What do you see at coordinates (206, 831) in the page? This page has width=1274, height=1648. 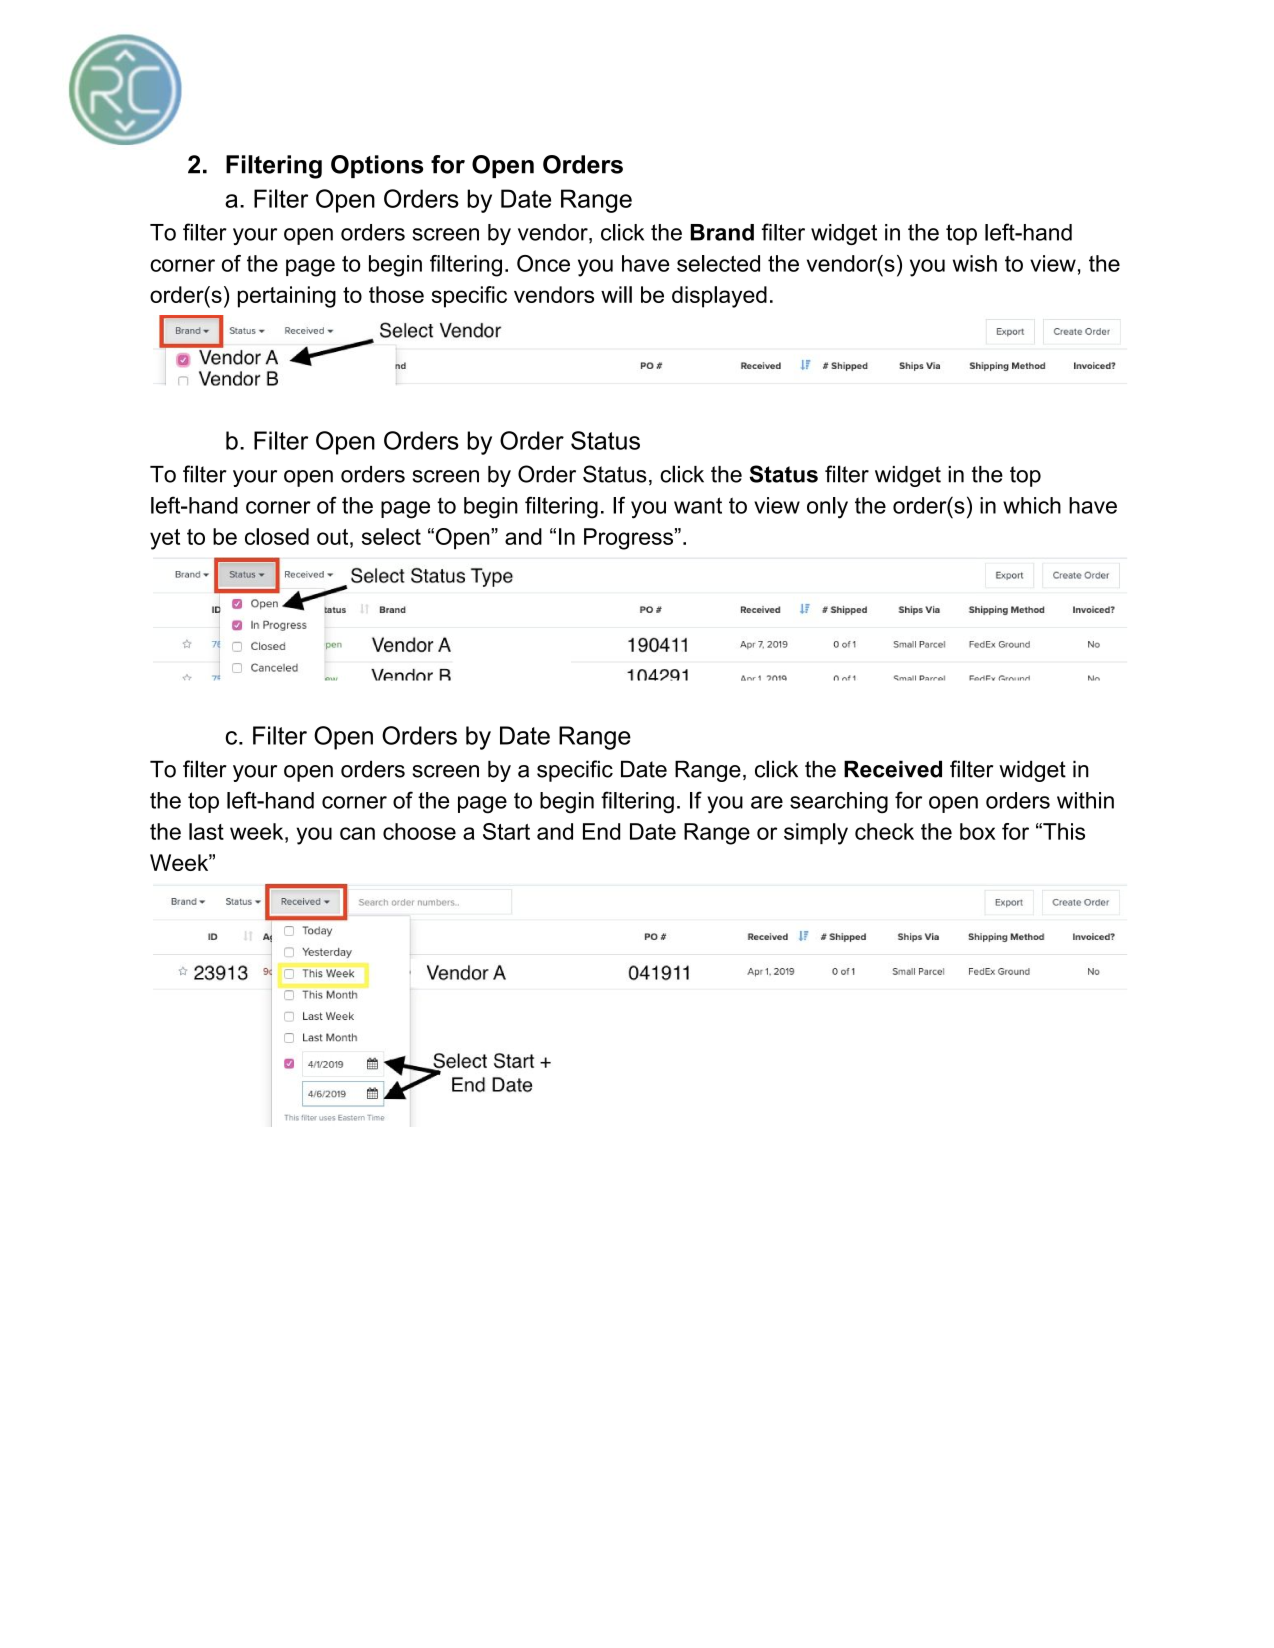 I see `last` at bounding box center [206, 831].
